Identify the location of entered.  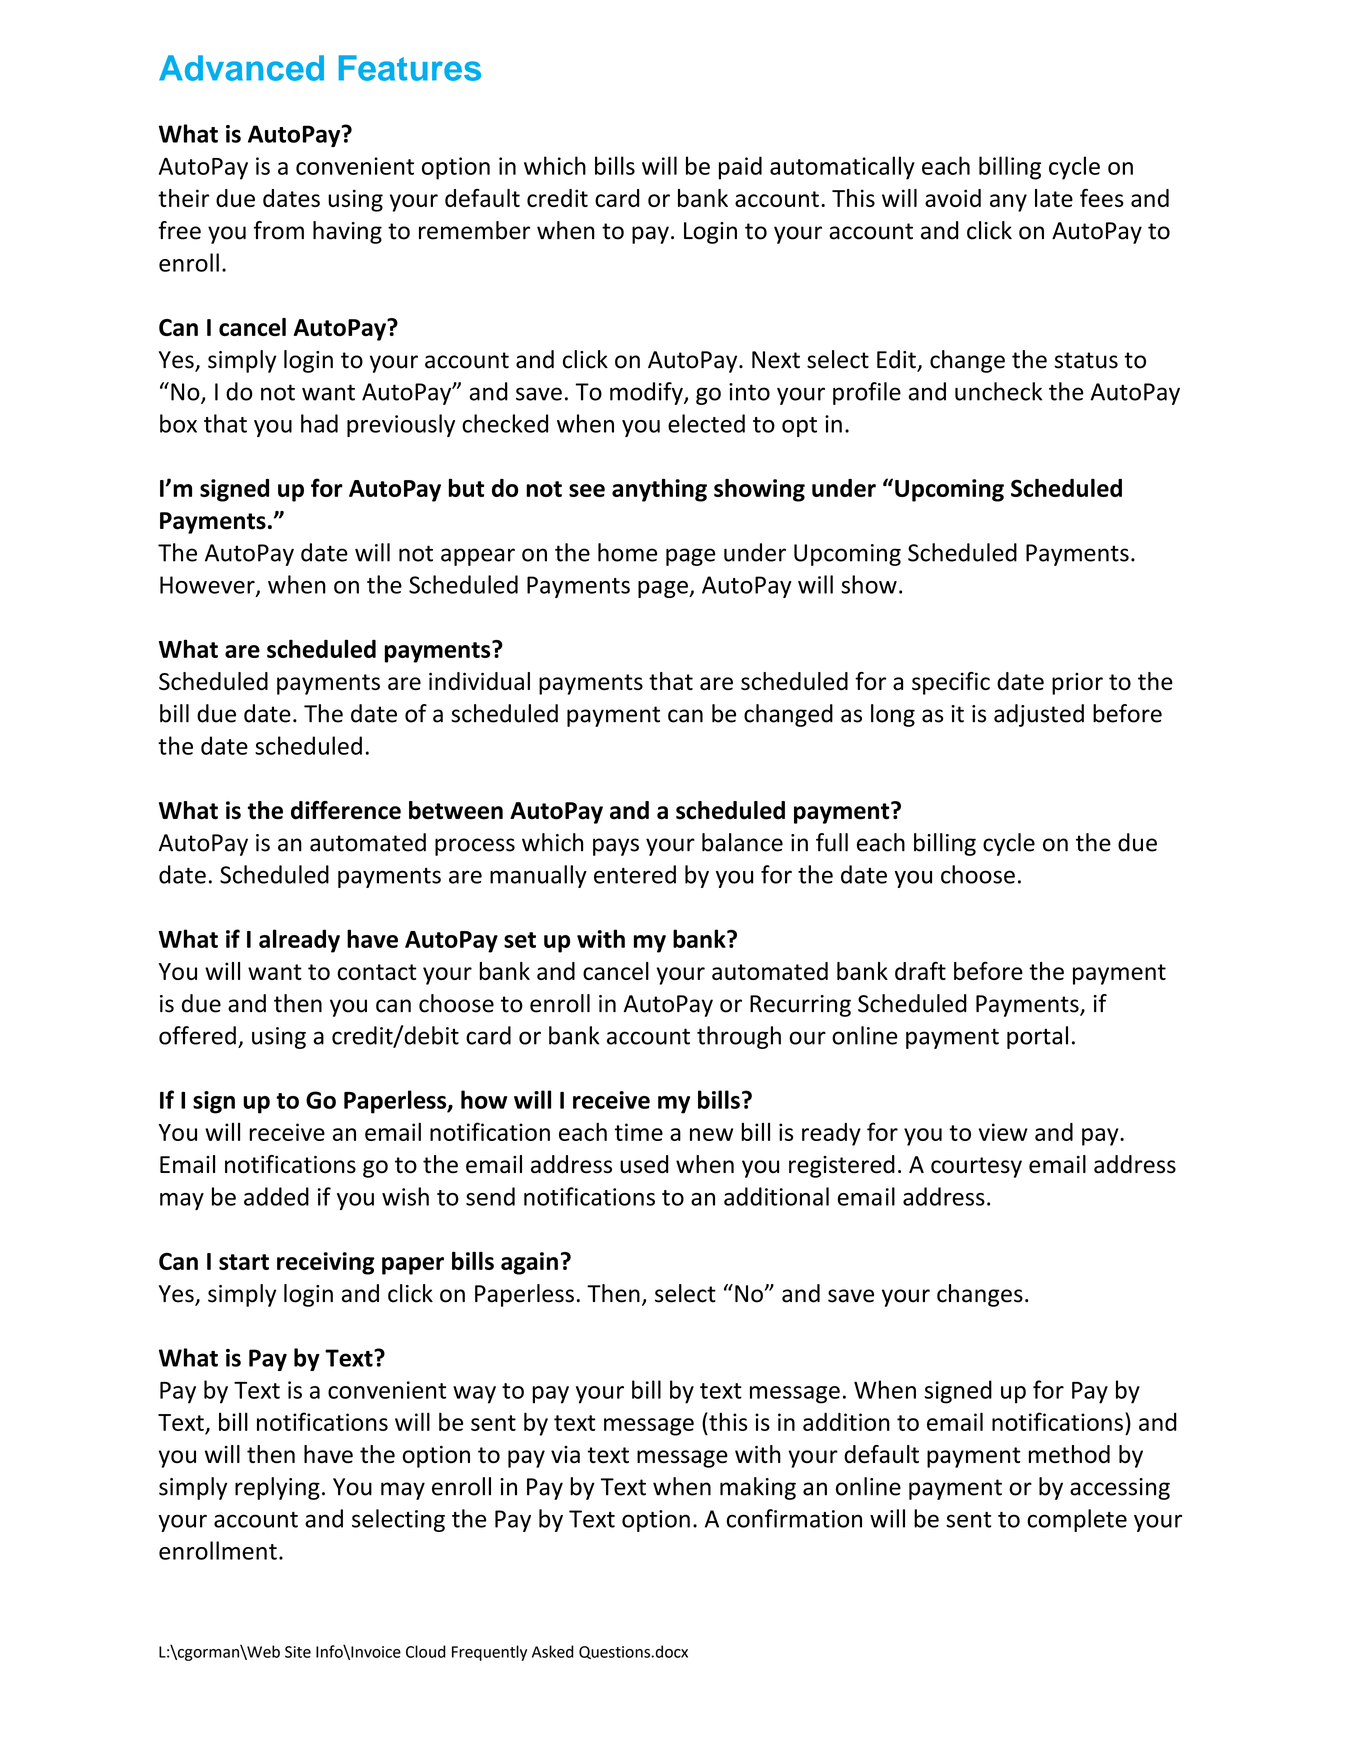
(635, 874).
